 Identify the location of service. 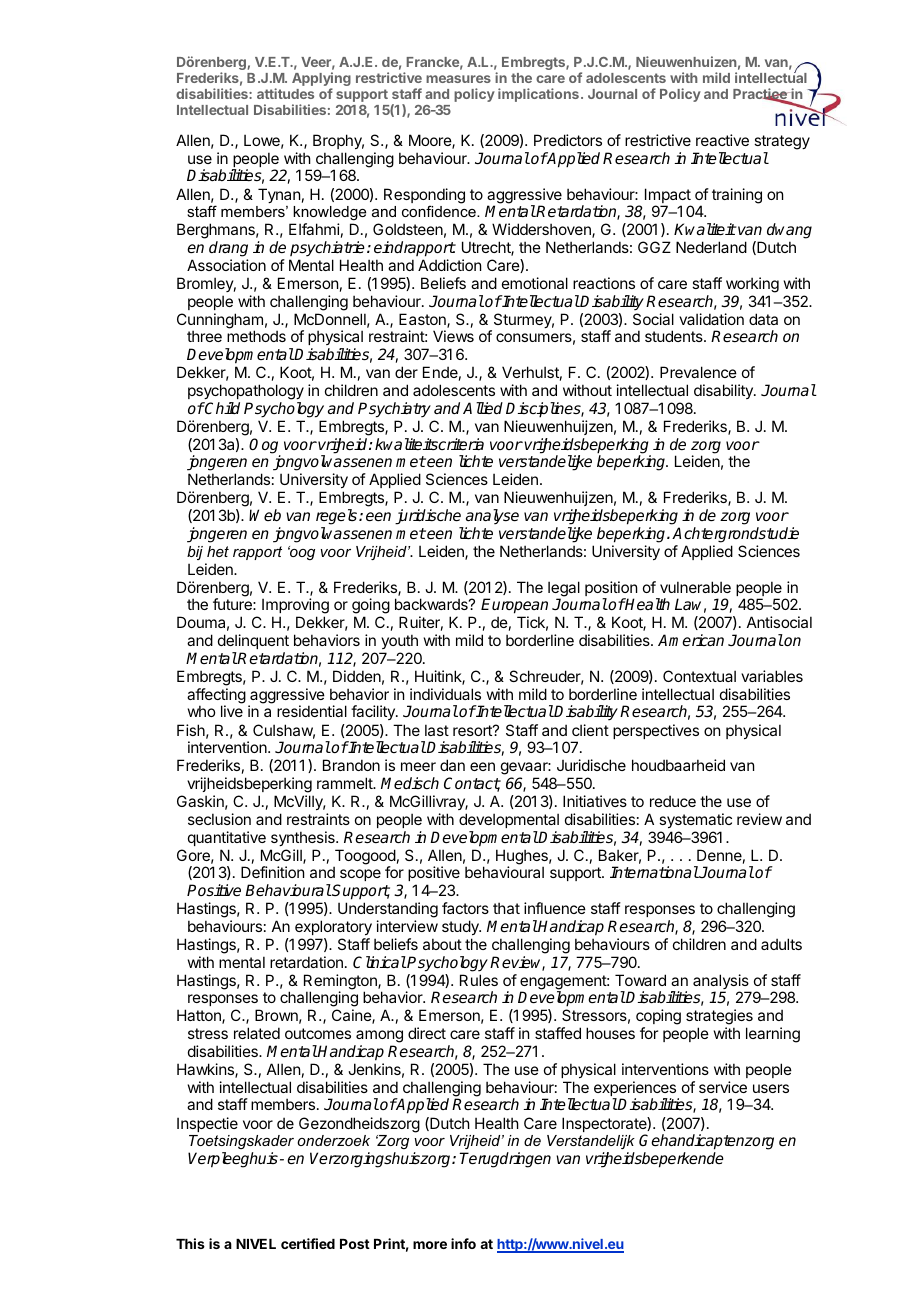
(723, 1087).
